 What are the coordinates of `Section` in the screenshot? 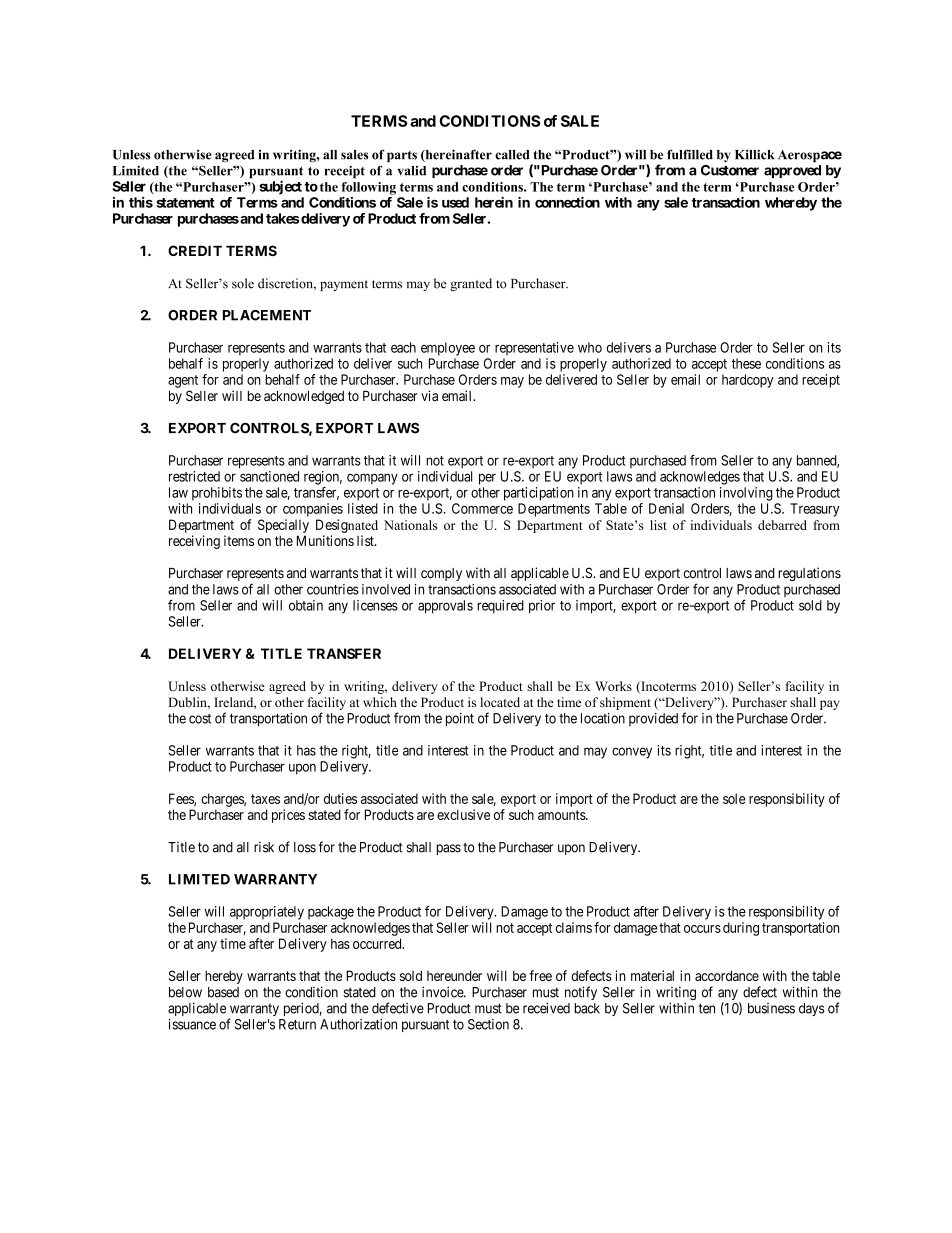 It's located at (488, 1024).
